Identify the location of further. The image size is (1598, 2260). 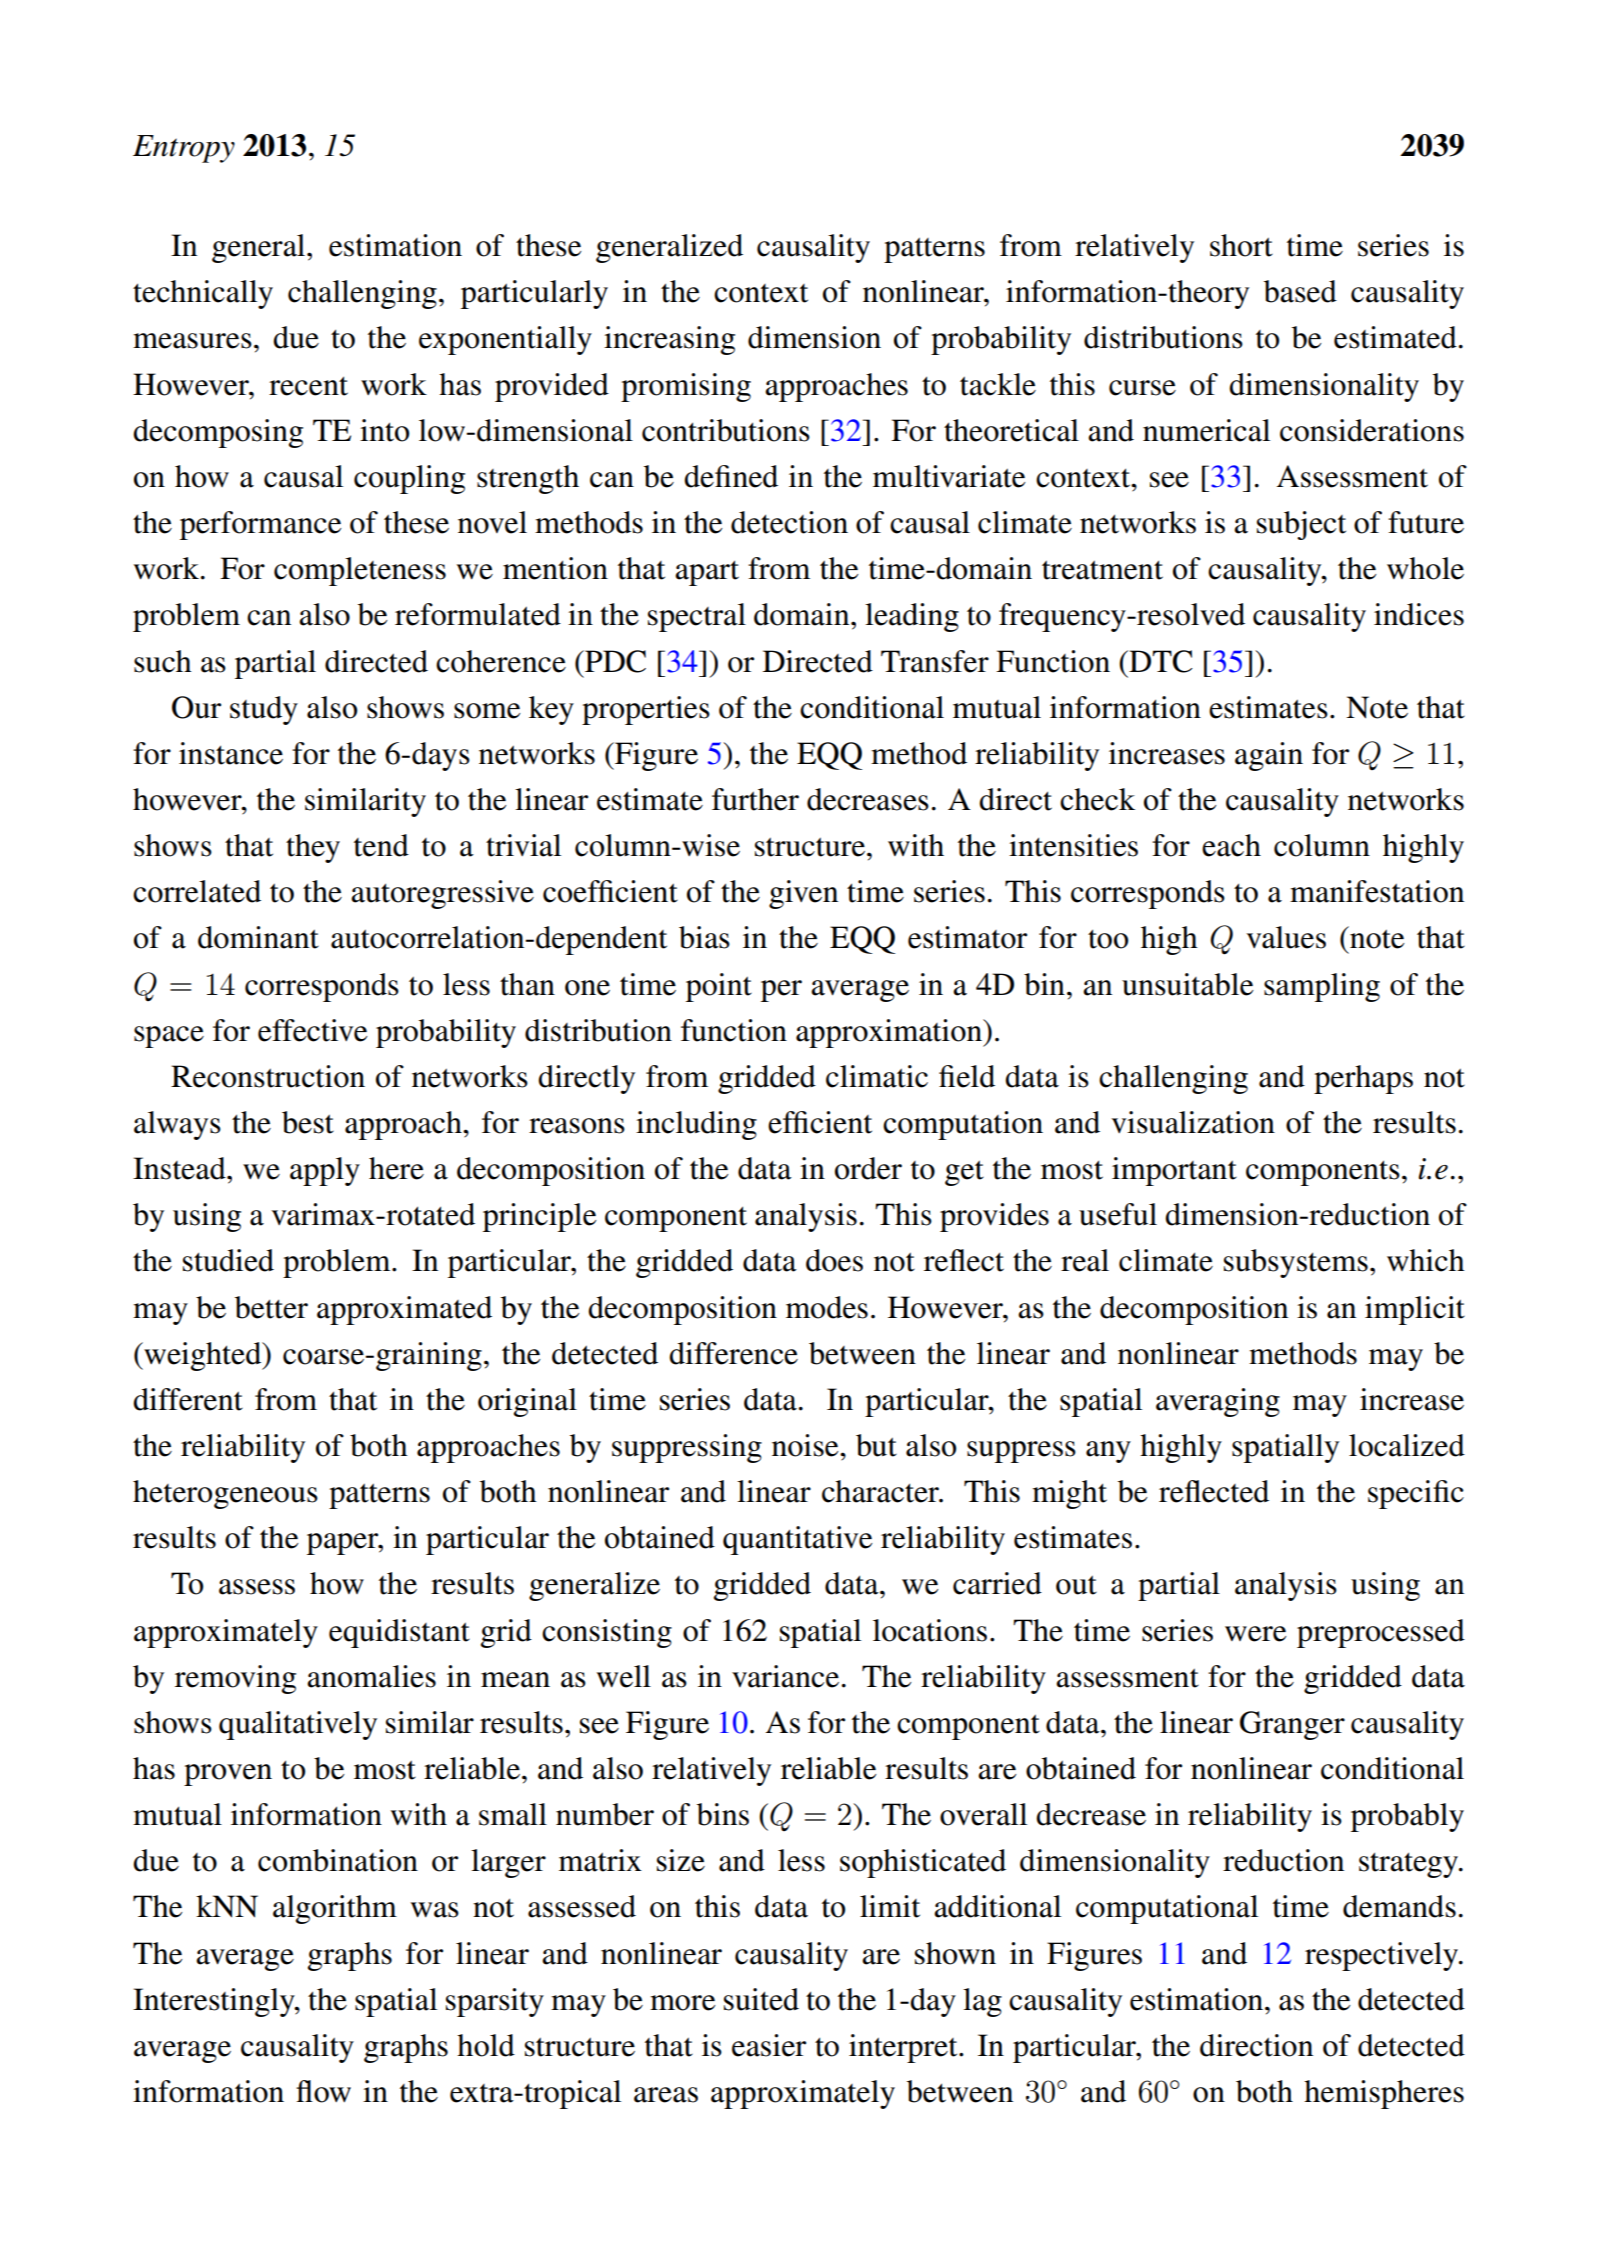
(755, 799).
